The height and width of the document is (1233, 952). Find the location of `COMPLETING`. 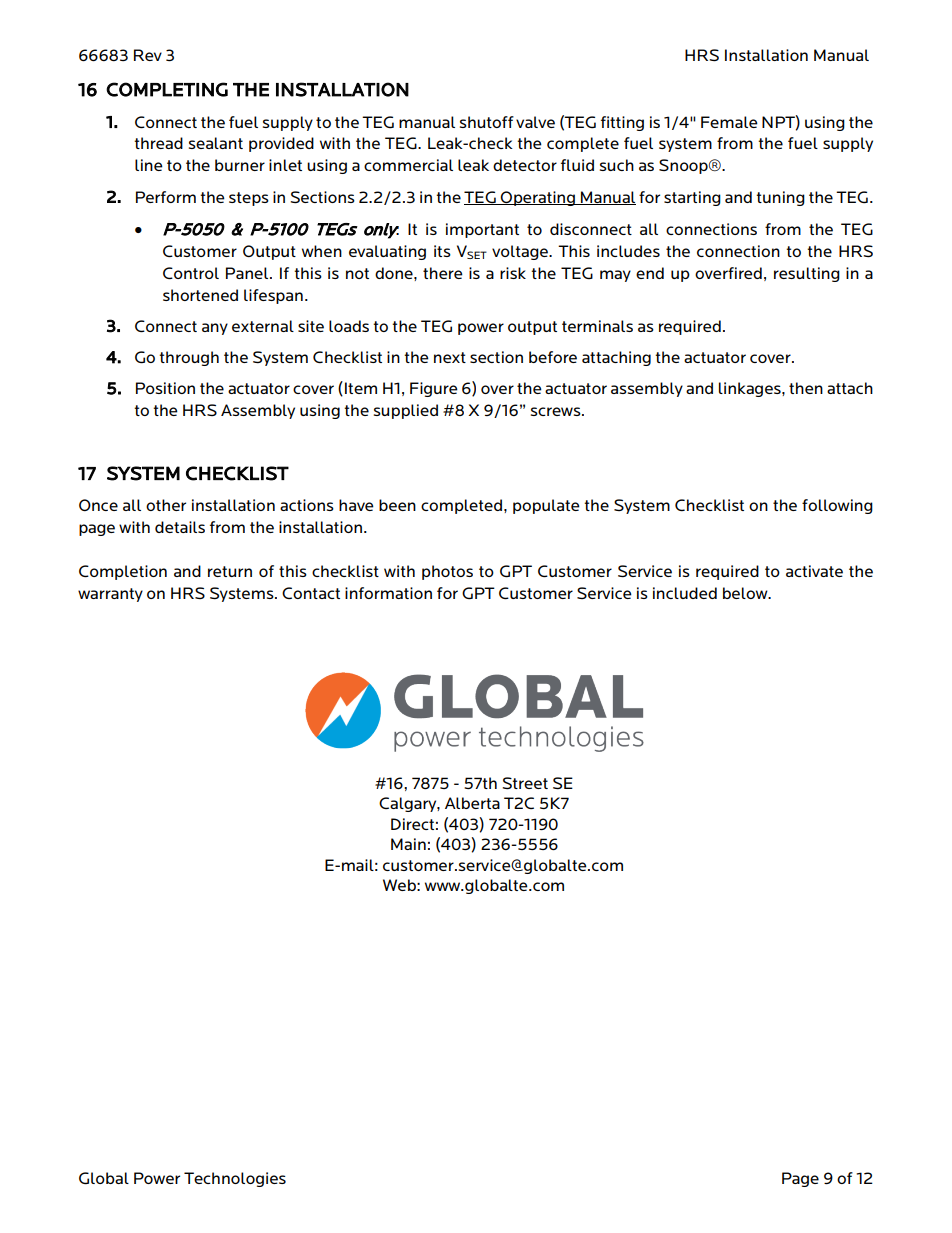

COMPLETING is located at coordinates (167, 89).
